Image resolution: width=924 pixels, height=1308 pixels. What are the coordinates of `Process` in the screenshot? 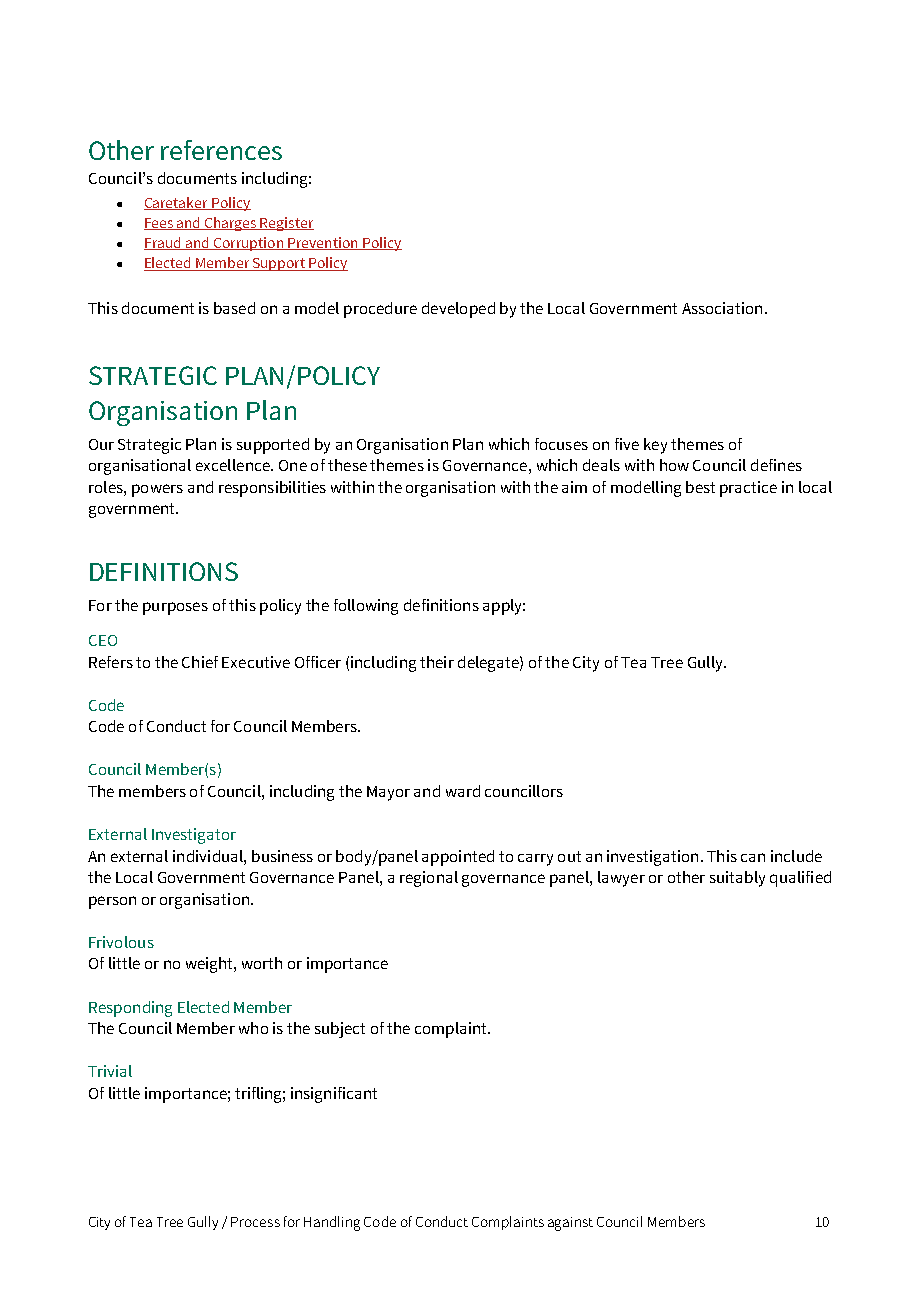 It's located at (255, 1222).
